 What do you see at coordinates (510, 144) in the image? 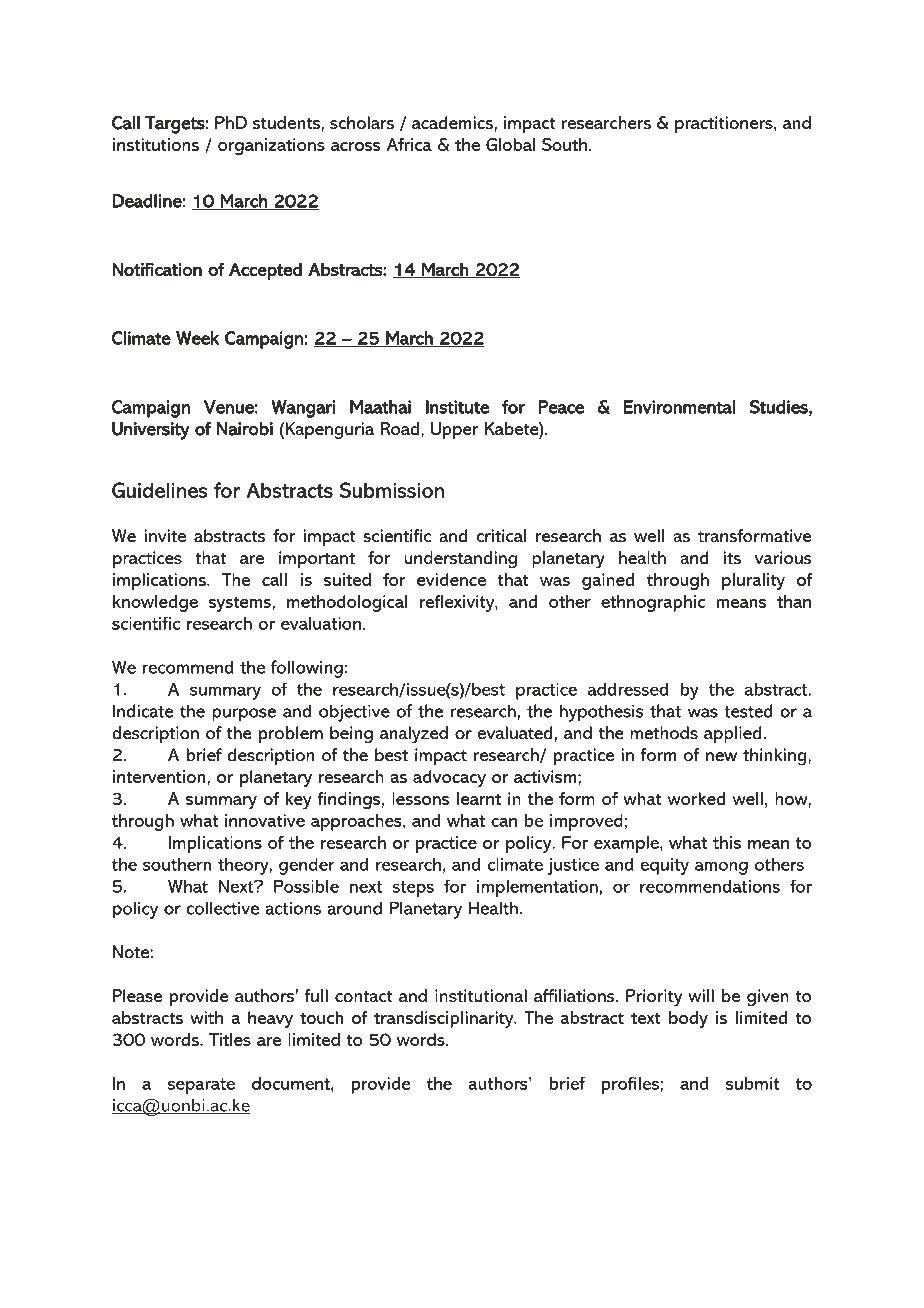
I see `Global` at bounding box center [510, 144].
